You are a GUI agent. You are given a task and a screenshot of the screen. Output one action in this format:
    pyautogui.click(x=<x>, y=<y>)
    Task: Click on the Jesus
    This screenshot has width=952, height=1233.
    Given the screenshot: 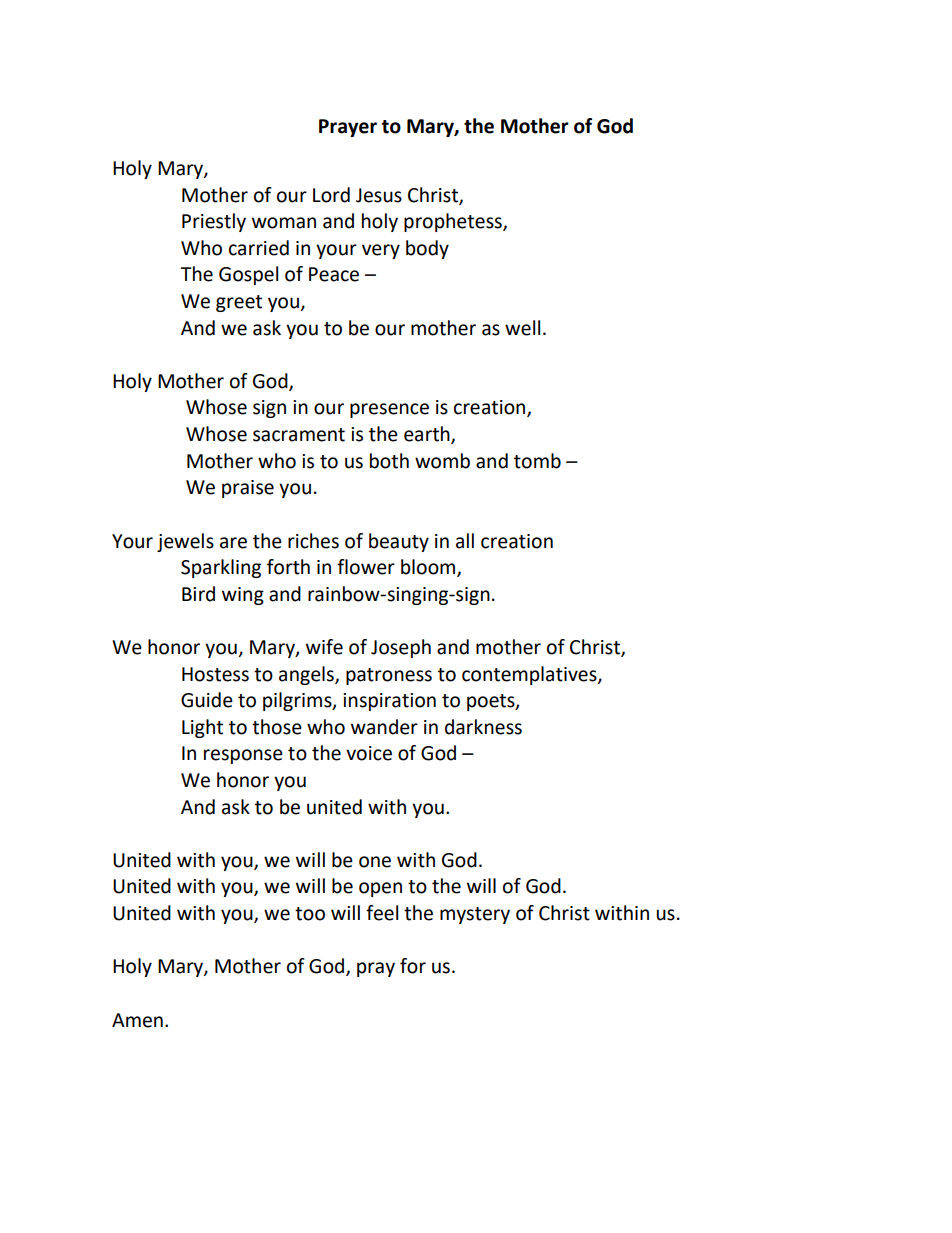 What is the action you would take?
    pyautogui.click(x=379, y=195)
